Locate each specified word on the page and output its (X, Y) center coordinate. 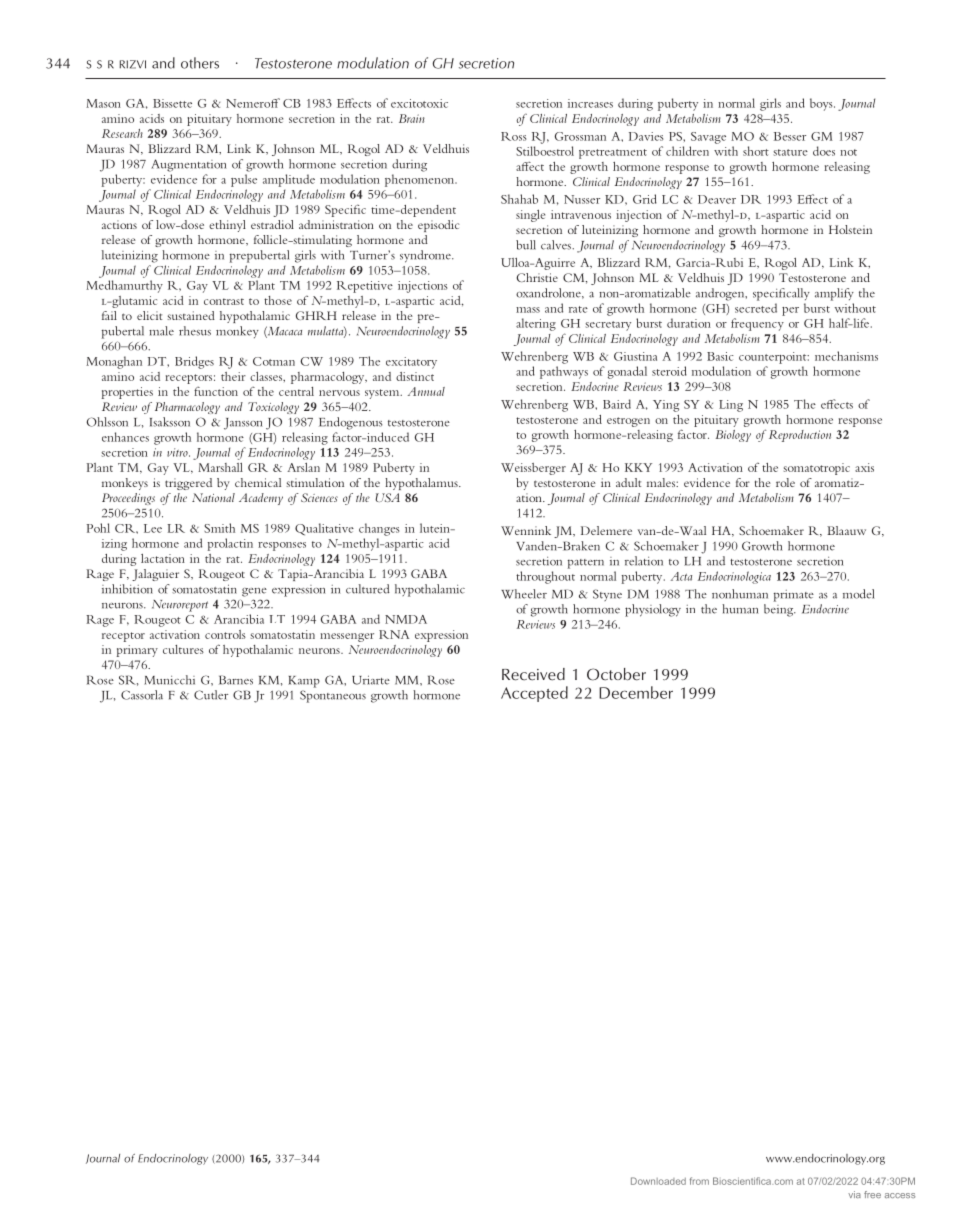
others (200, 63)
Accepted (534, 694)
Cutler (211, 695)
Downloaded (658, 1181)
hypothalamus (422, 484)
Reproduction (800, 436)
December (636, 692)
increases (590, 103)
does (824, 151)
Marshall (220, 467)
